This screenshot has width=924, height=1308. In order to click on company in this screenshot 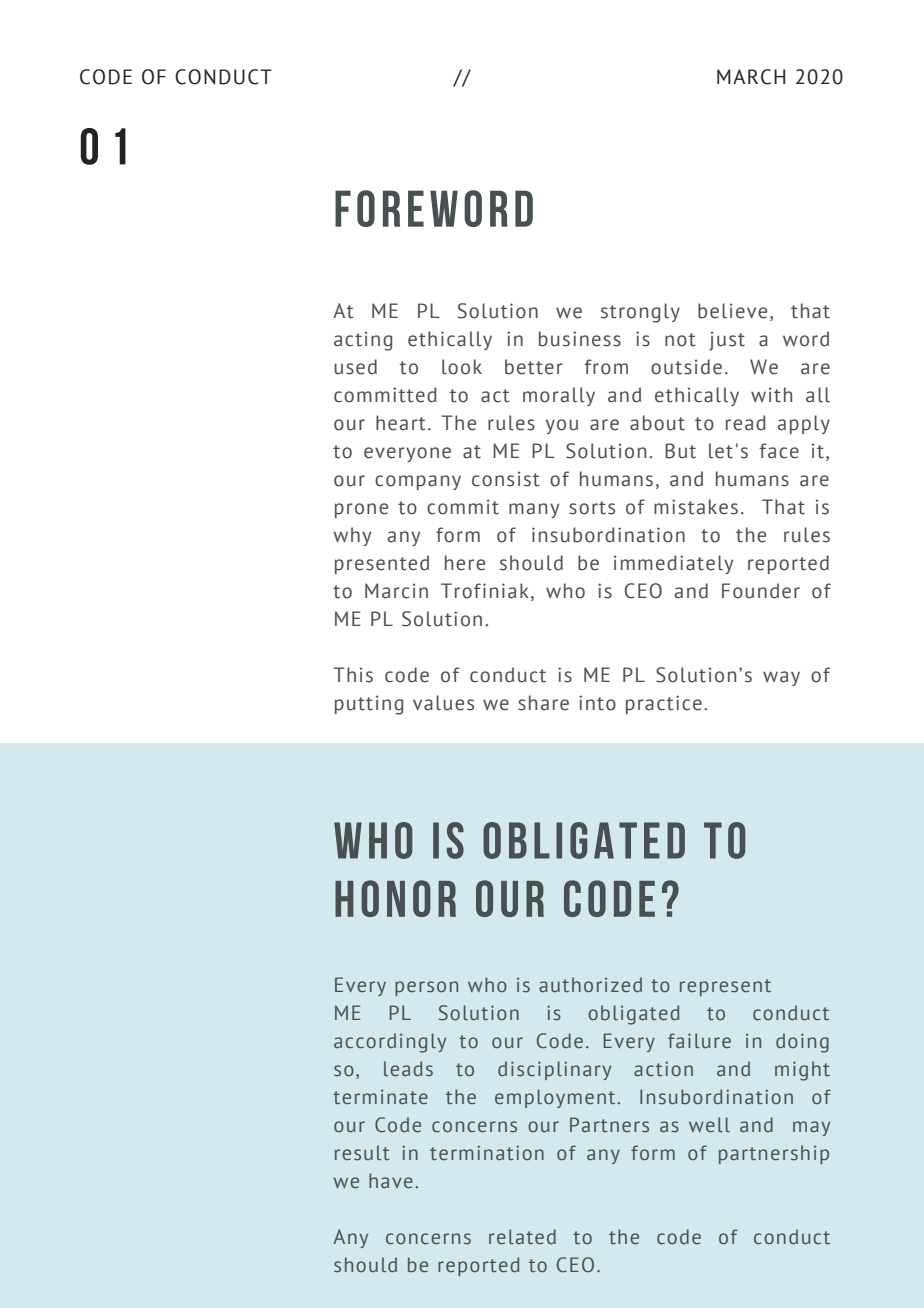, I will do `click(418, 482)`.
